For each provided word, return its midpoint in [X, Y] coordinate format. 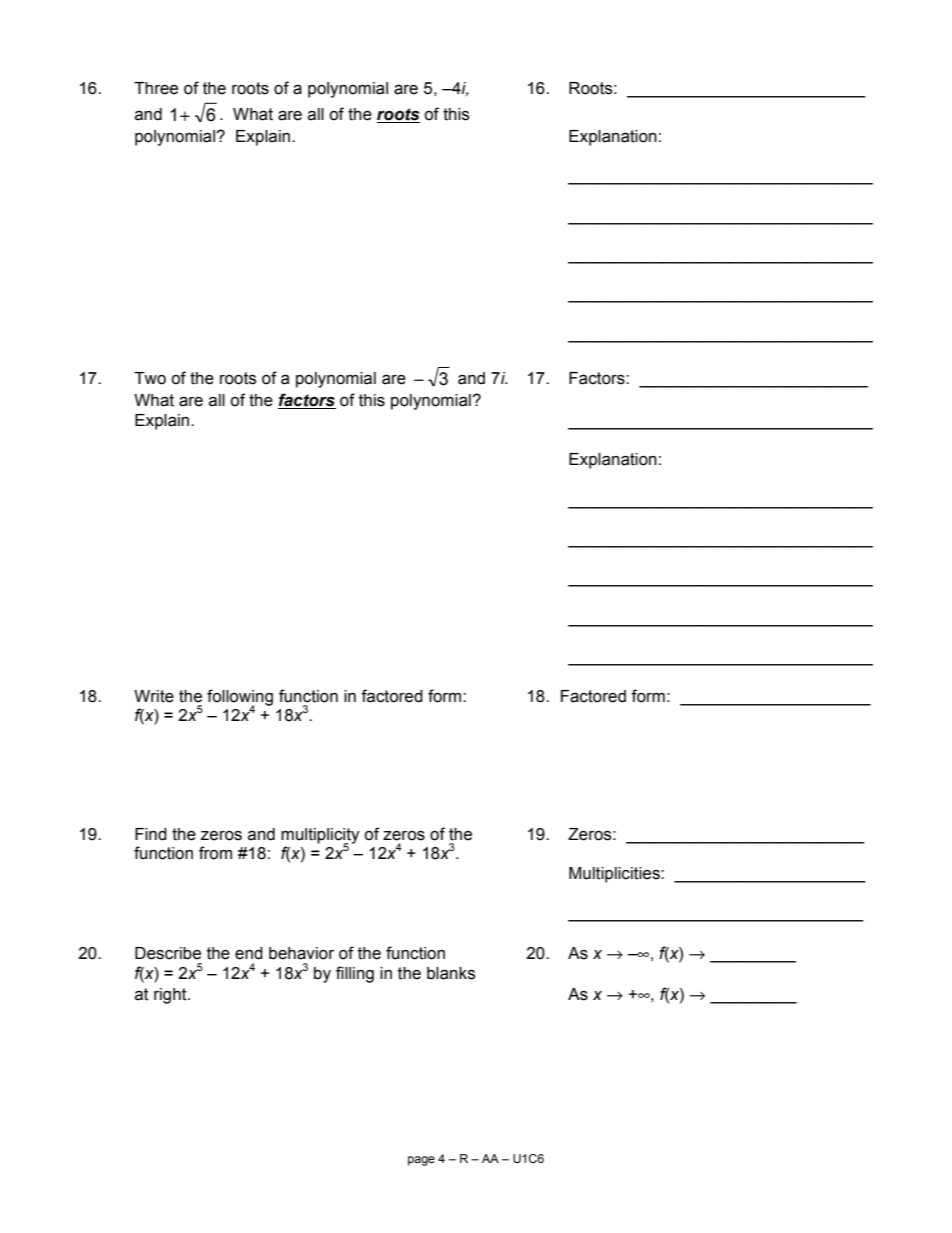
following [240, 698]
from [215, 853]
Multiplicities [615, 875]
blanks [451, 973]
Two [150, 378]
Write [154, 696]
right [171, 996]
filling [355, 974]
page [421, 1161]
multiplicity [320, 837]
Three [156, 88]
